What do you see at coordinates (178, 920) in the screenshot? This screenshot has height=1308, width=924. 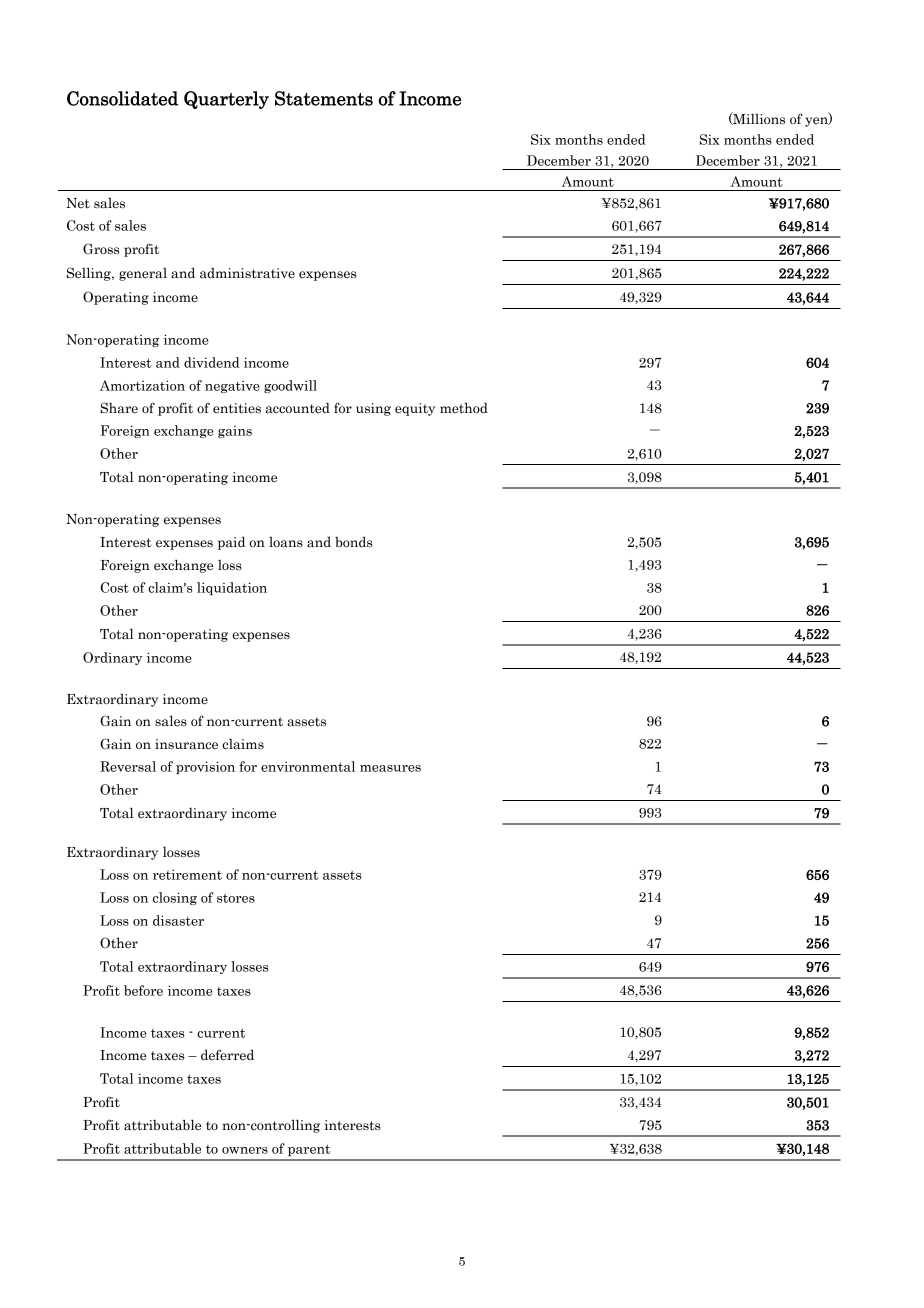 I see `disaster` at bounding box center [178, 920].
